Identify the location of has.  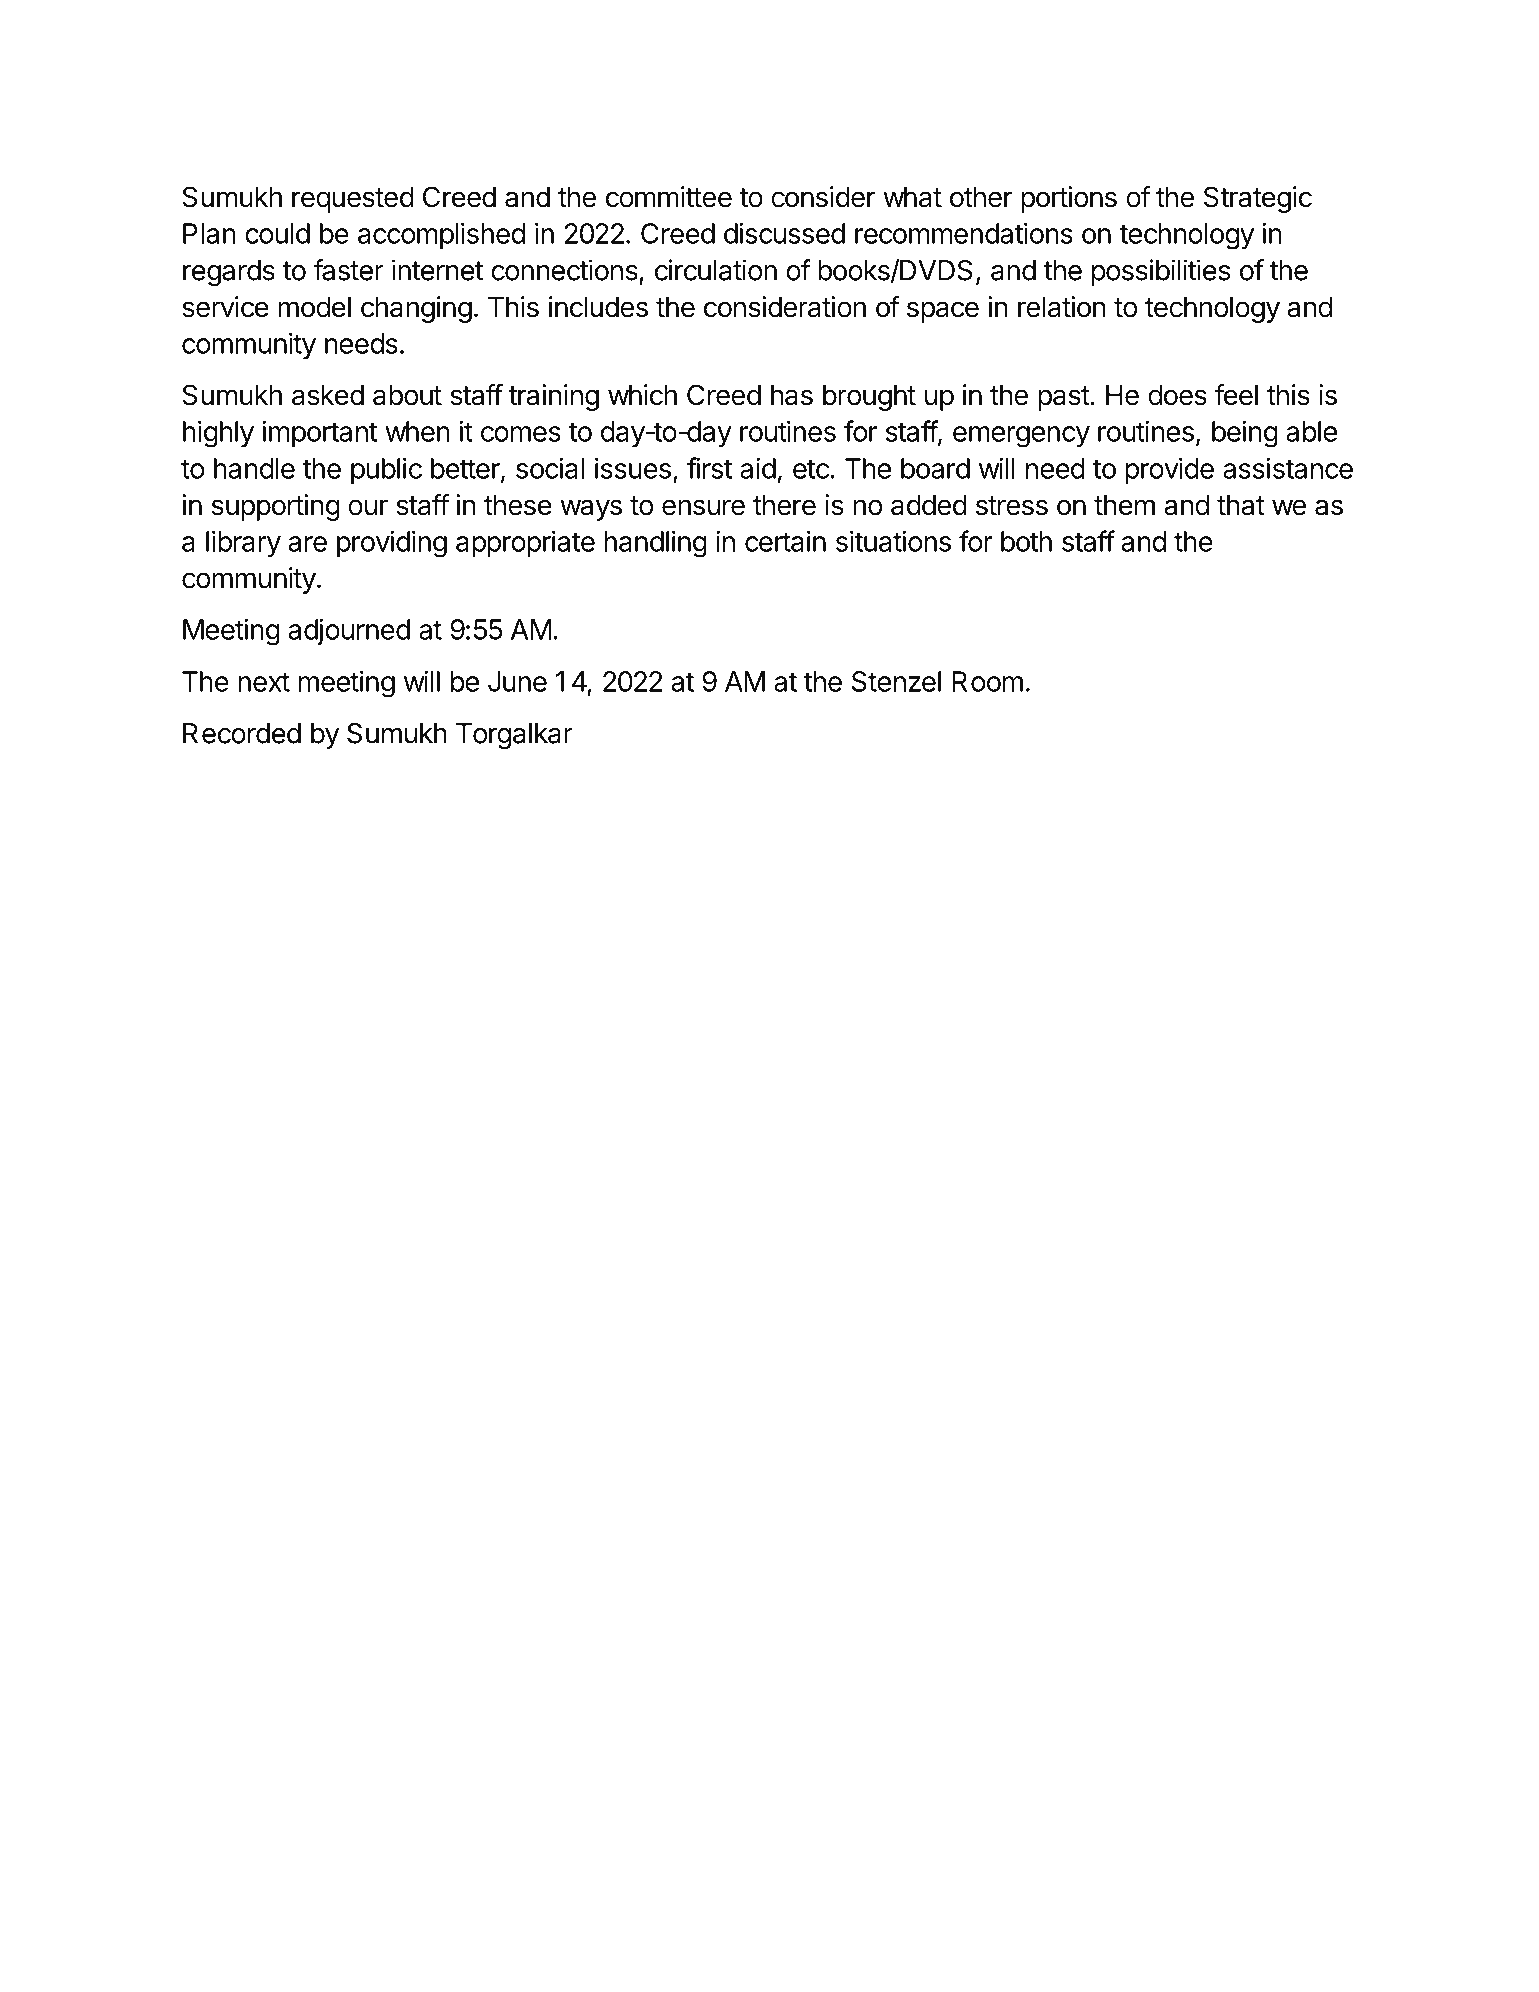
(792, 395).
